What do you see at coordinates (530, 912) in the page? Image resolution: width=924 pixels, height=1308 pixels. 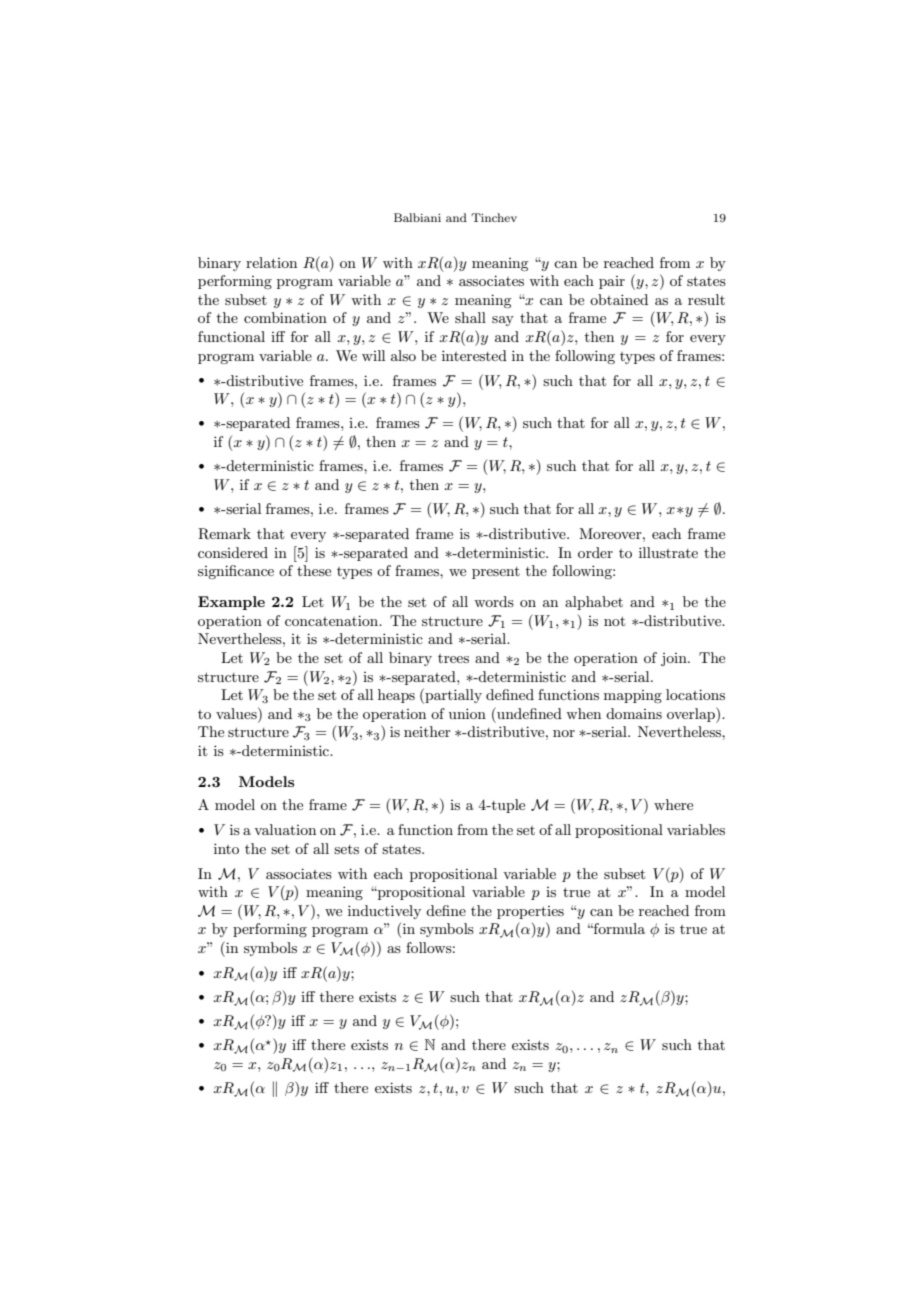 I see `properties` at bounding box center [530, 912].
